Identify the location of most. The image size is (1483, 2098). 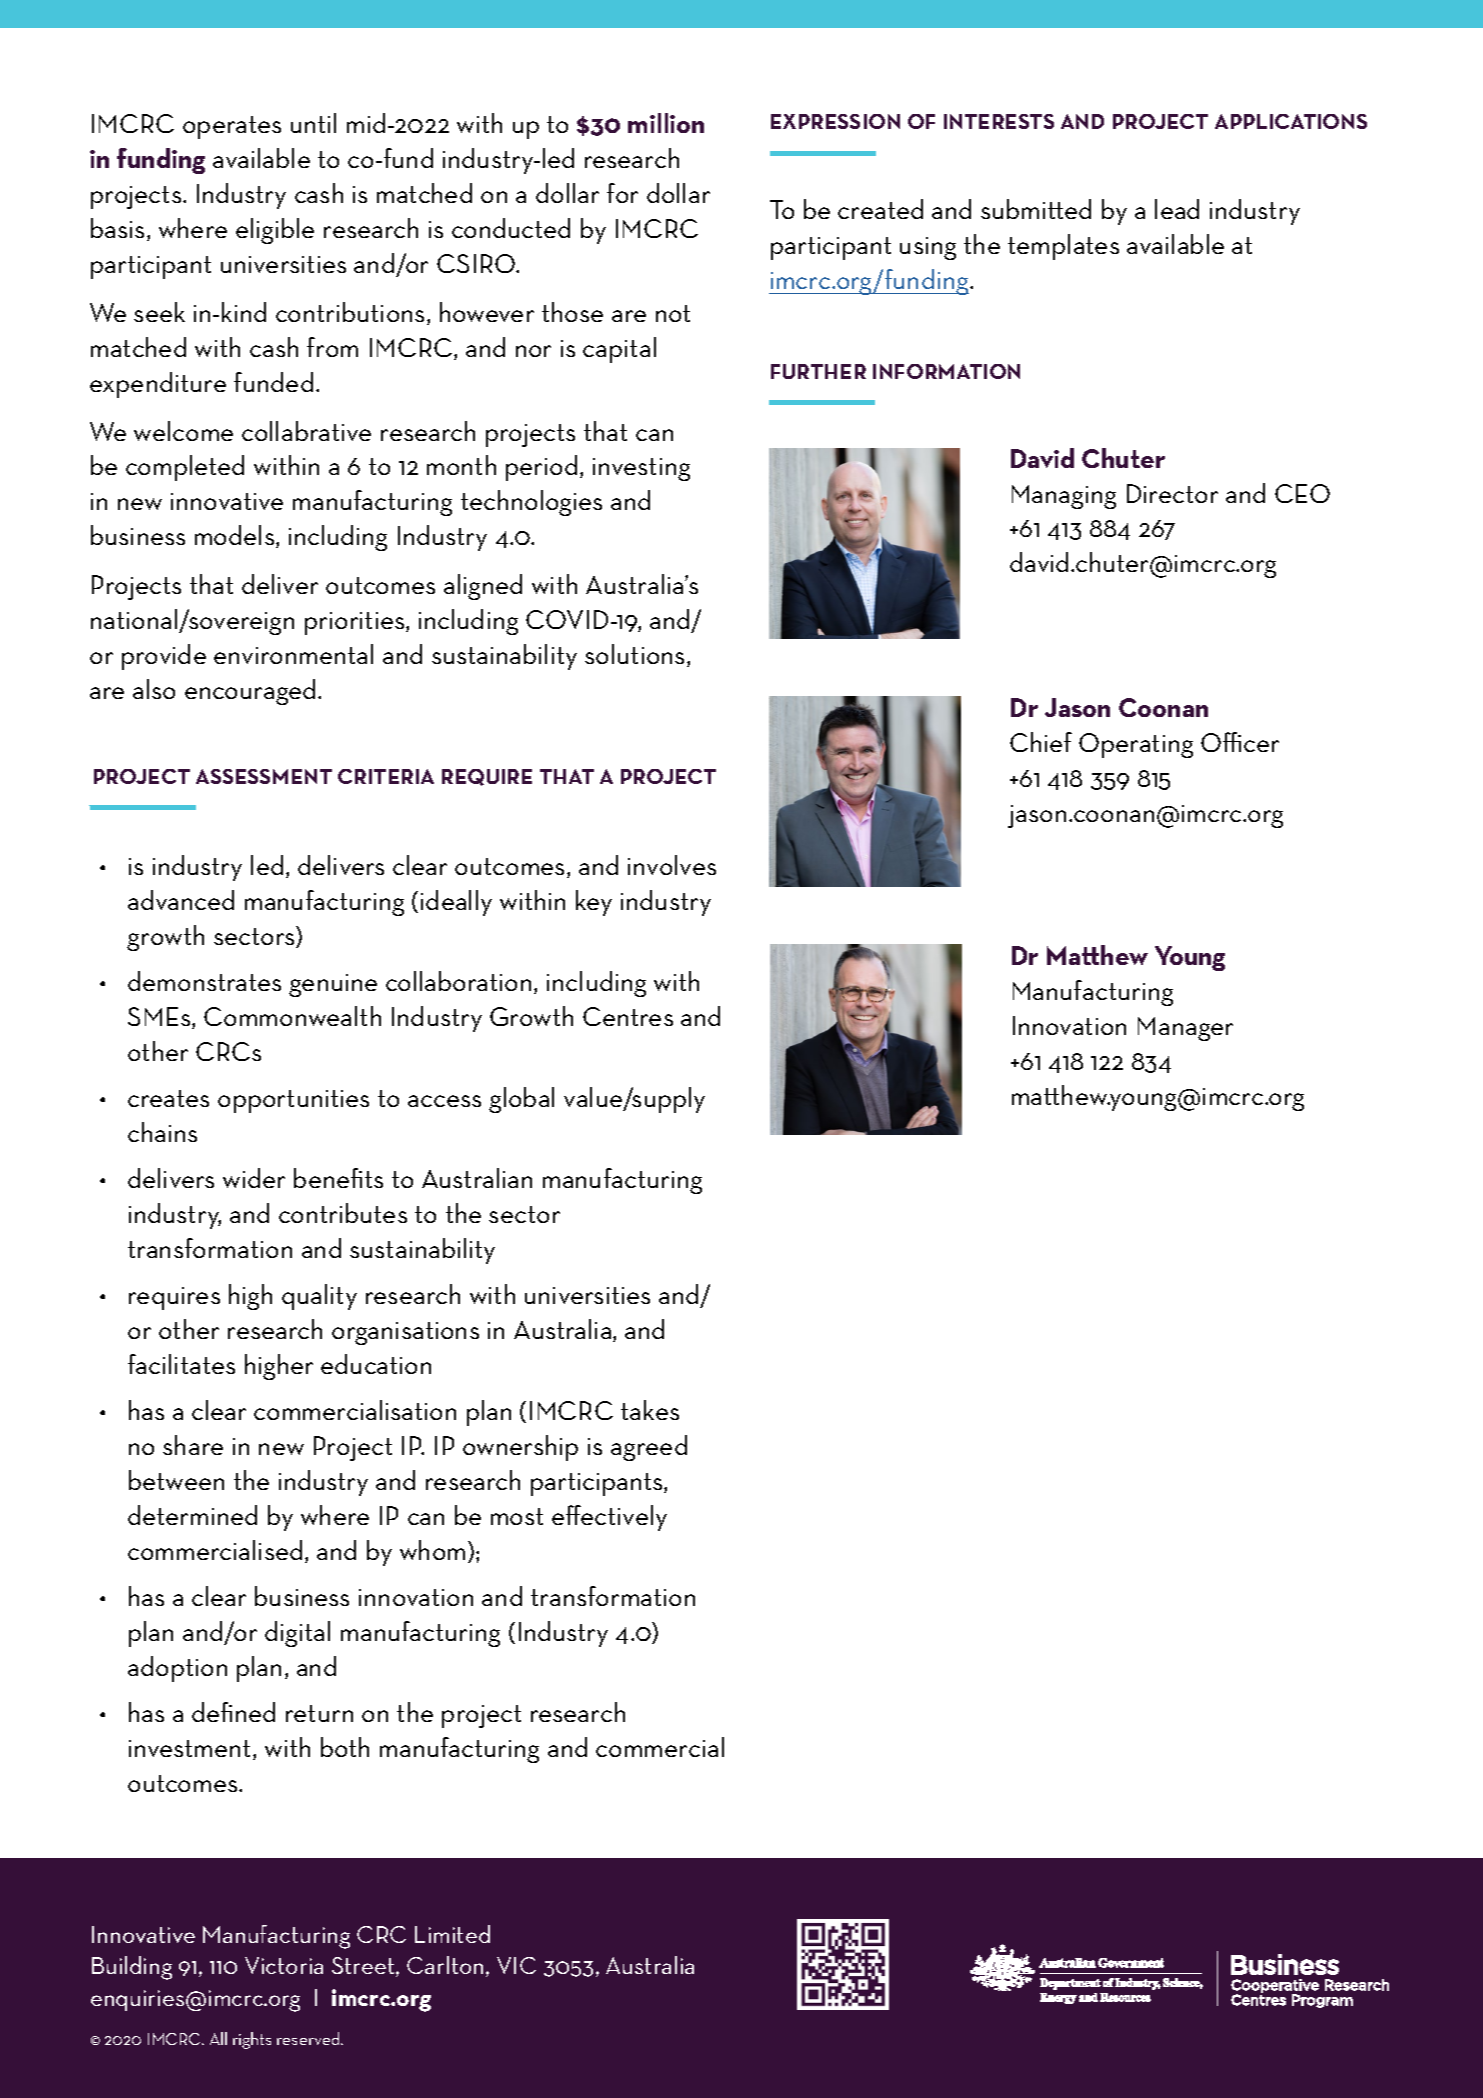
(517, 1516).
